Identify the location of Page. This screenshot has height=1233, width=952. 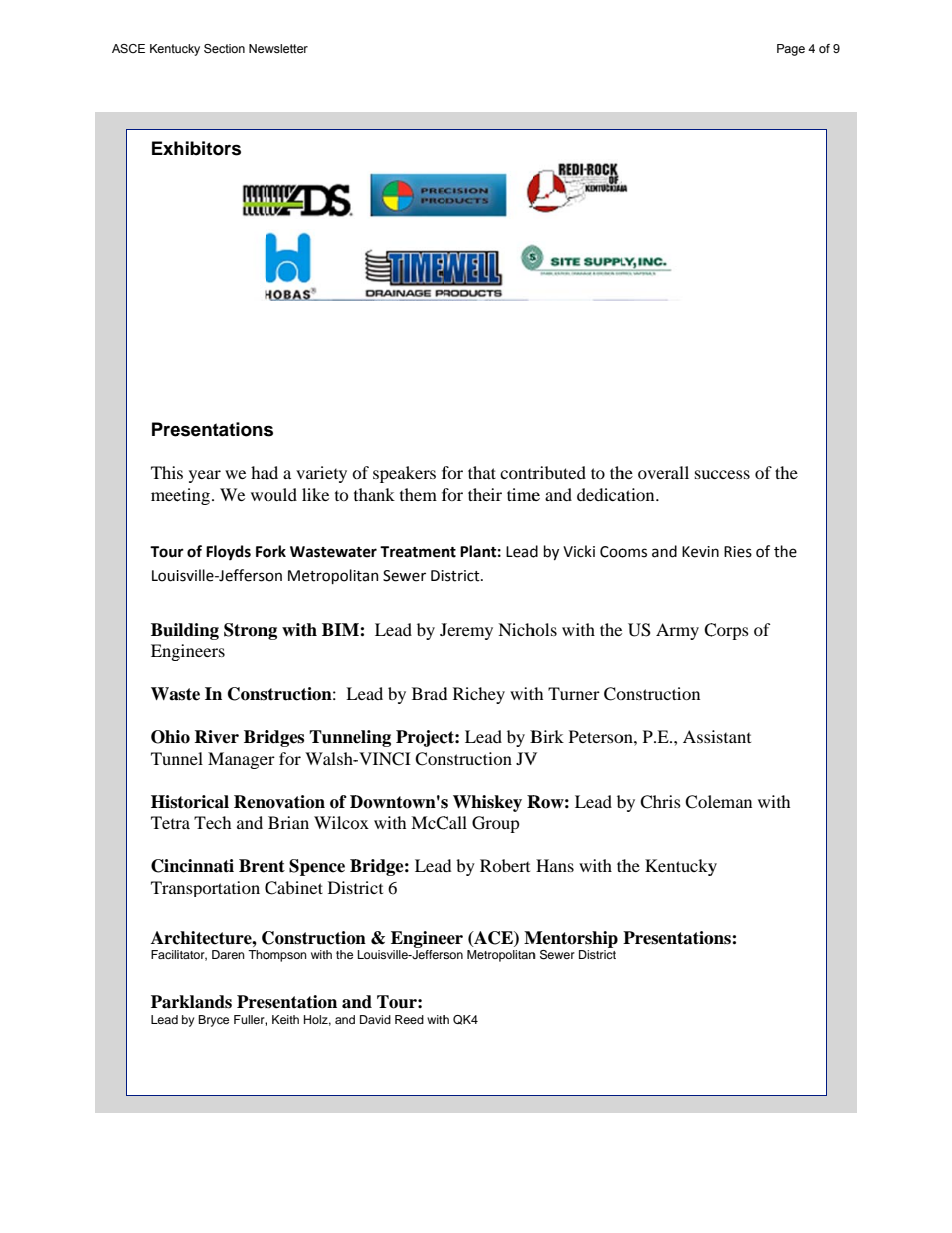
(791, 50).
